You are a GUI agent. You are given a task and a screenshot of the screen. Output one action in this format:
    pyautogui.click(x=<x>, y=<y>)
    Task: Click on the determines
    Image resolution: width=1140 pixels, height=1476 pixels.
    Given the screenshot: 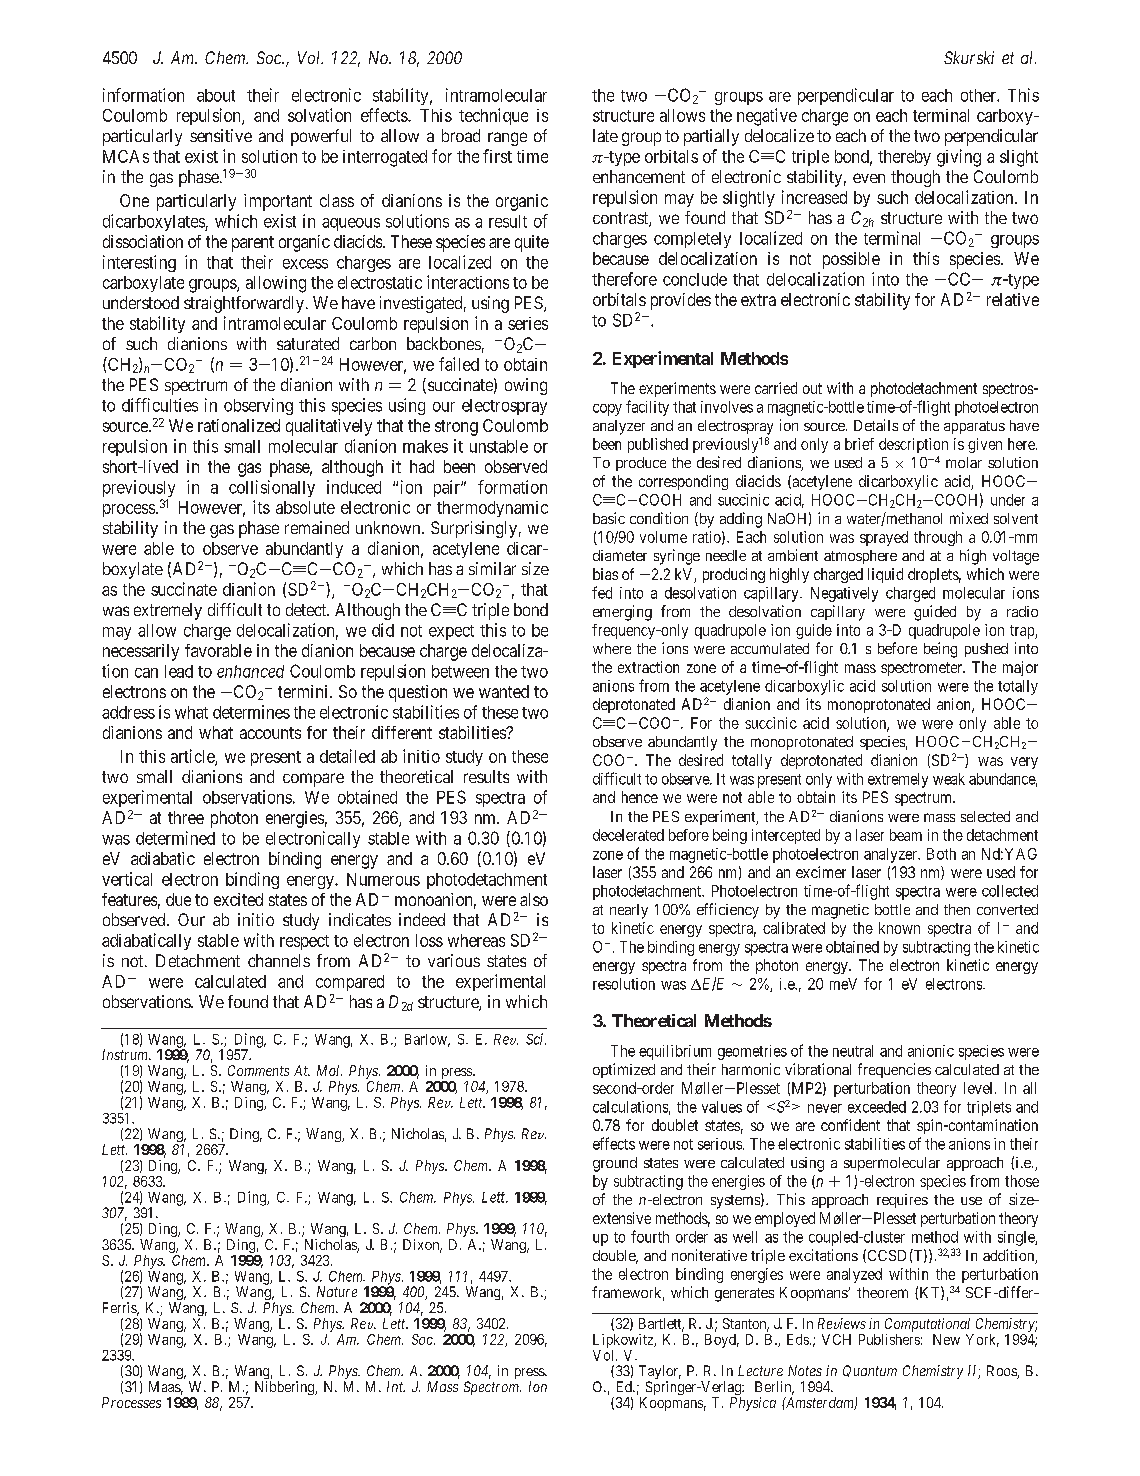 What is the action you would take?
    pyautogui.click(x=251, y=712)
